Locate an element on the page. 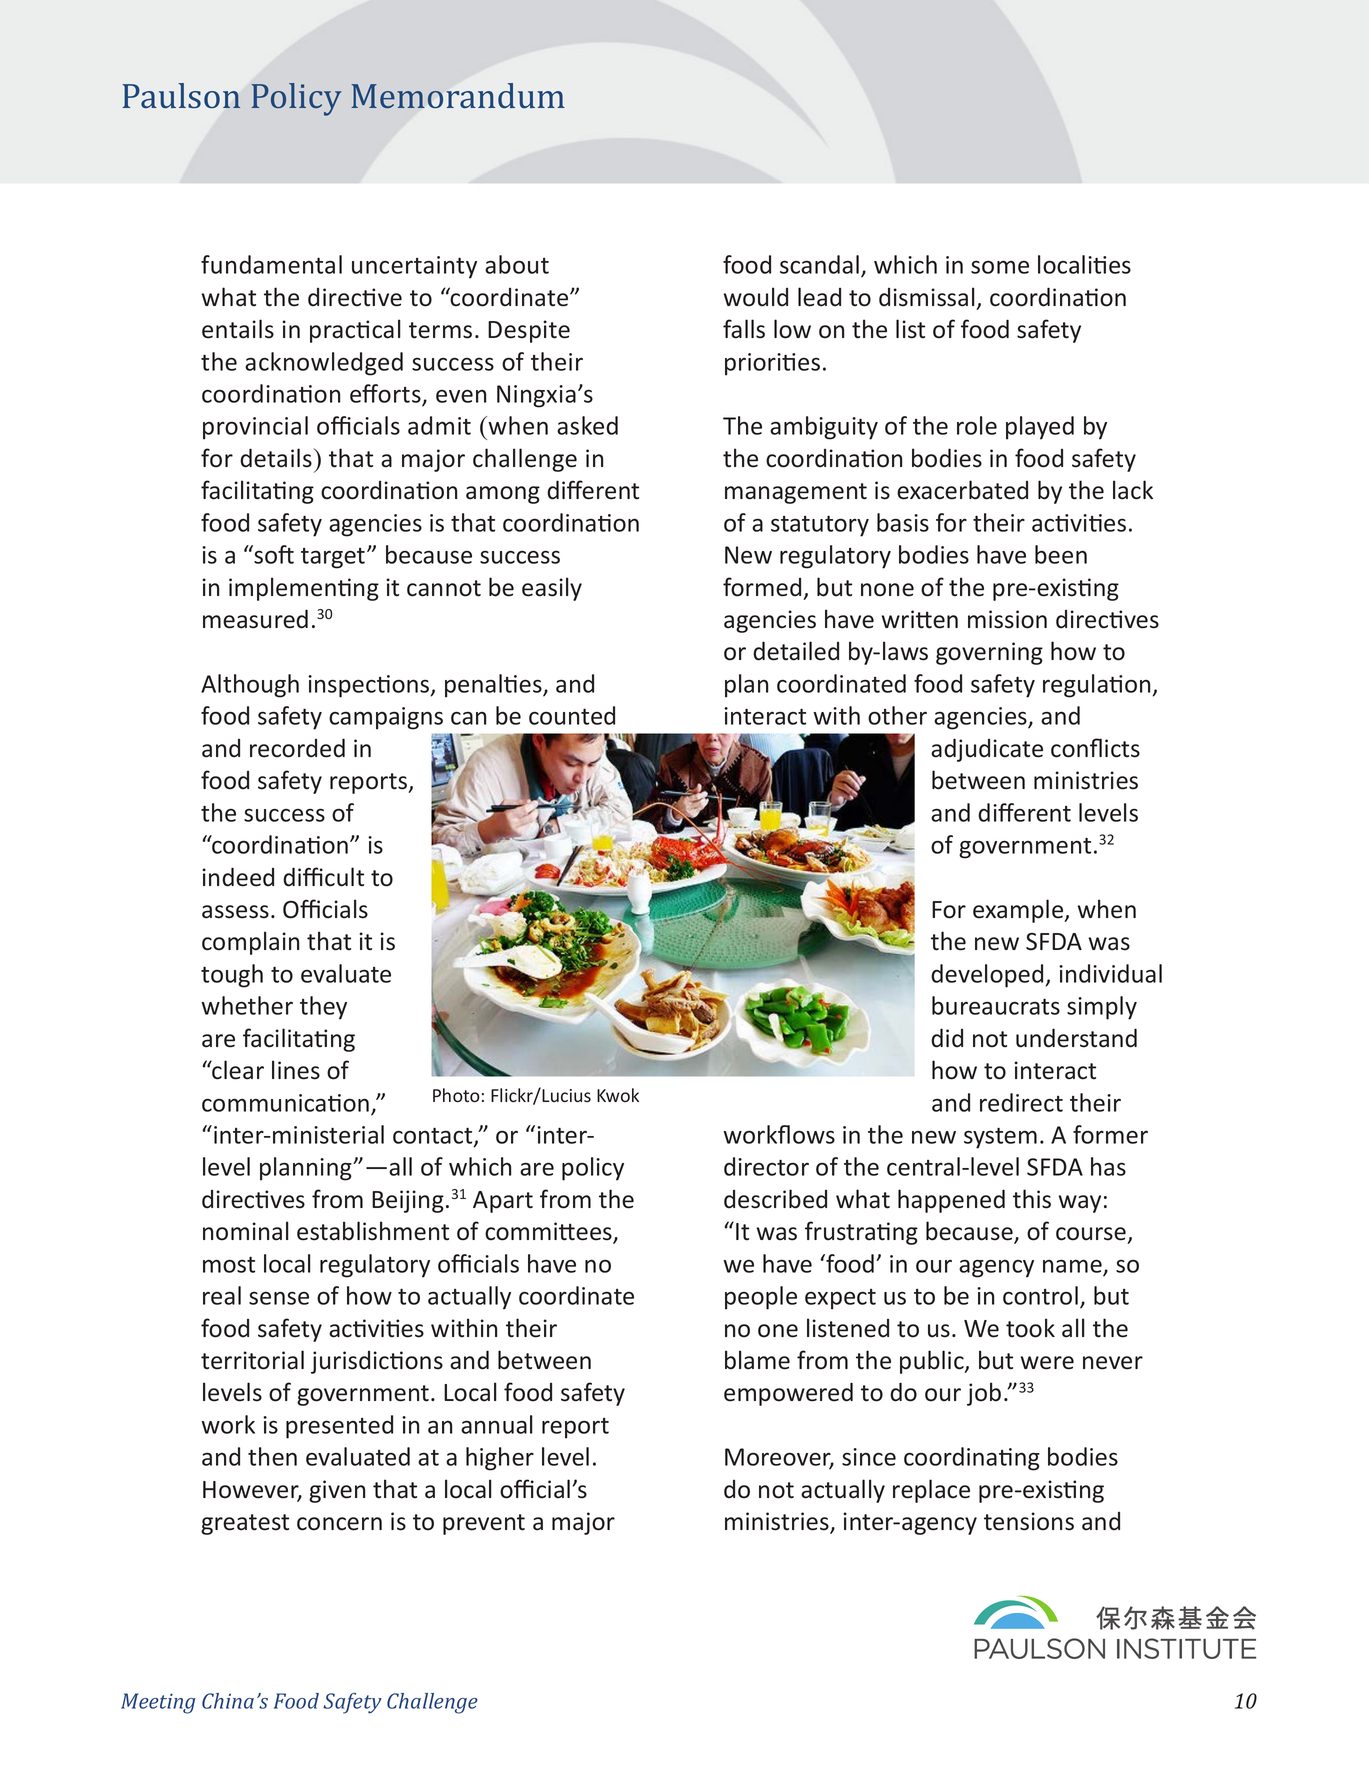 Image resolution: width=1369 pixels, height=1772 pixels. about is located at coordinates (517, 264).
